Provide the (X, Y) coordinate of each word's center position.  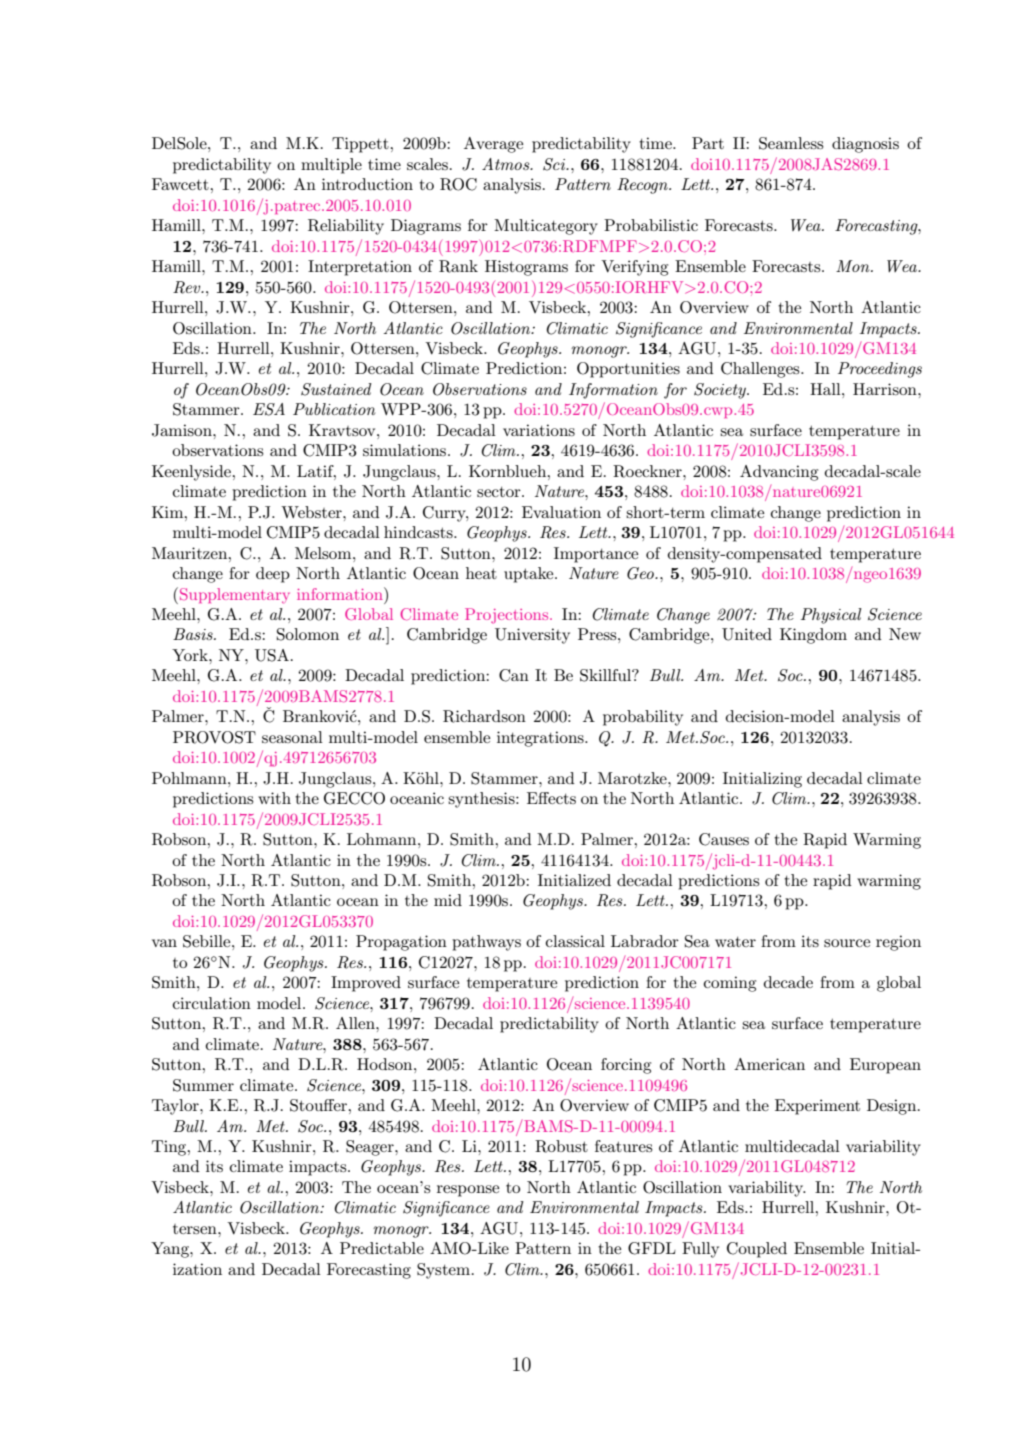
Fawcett (180, 184)
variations (539, 430)
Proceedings (880, 370)
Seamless (791, 143)
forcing (626, 1066)
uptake (530, 575)
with (274, 798)
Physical (831, 616)
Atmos (507, 164)
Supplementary (235, 596)
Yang (171, 1250)
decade (788, 982)
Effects (551, 798)
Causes (724, 839)
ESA (269, 409)
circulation (212, 1003)
